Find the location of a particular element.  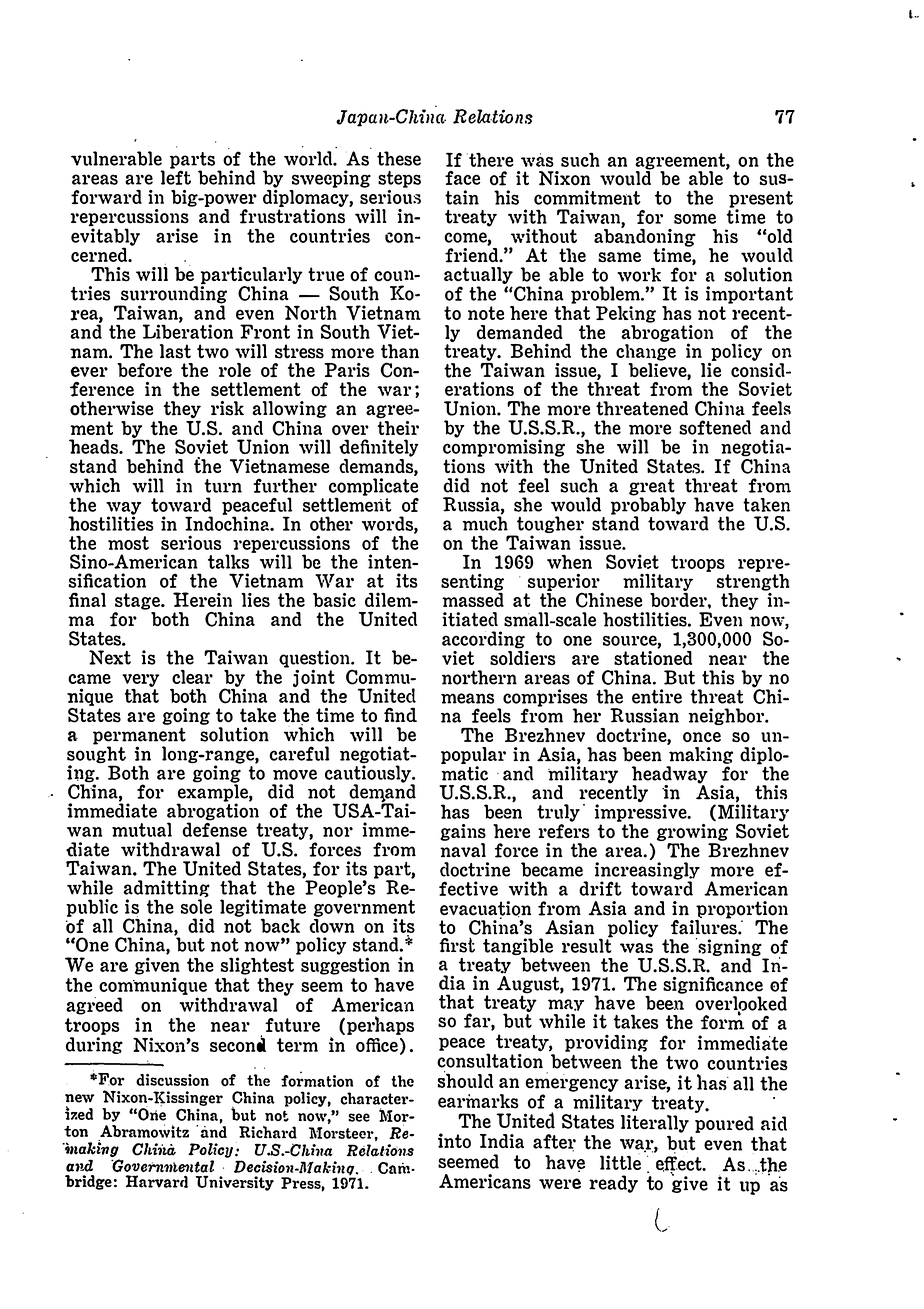

left is located at coordinates (176, 176).
